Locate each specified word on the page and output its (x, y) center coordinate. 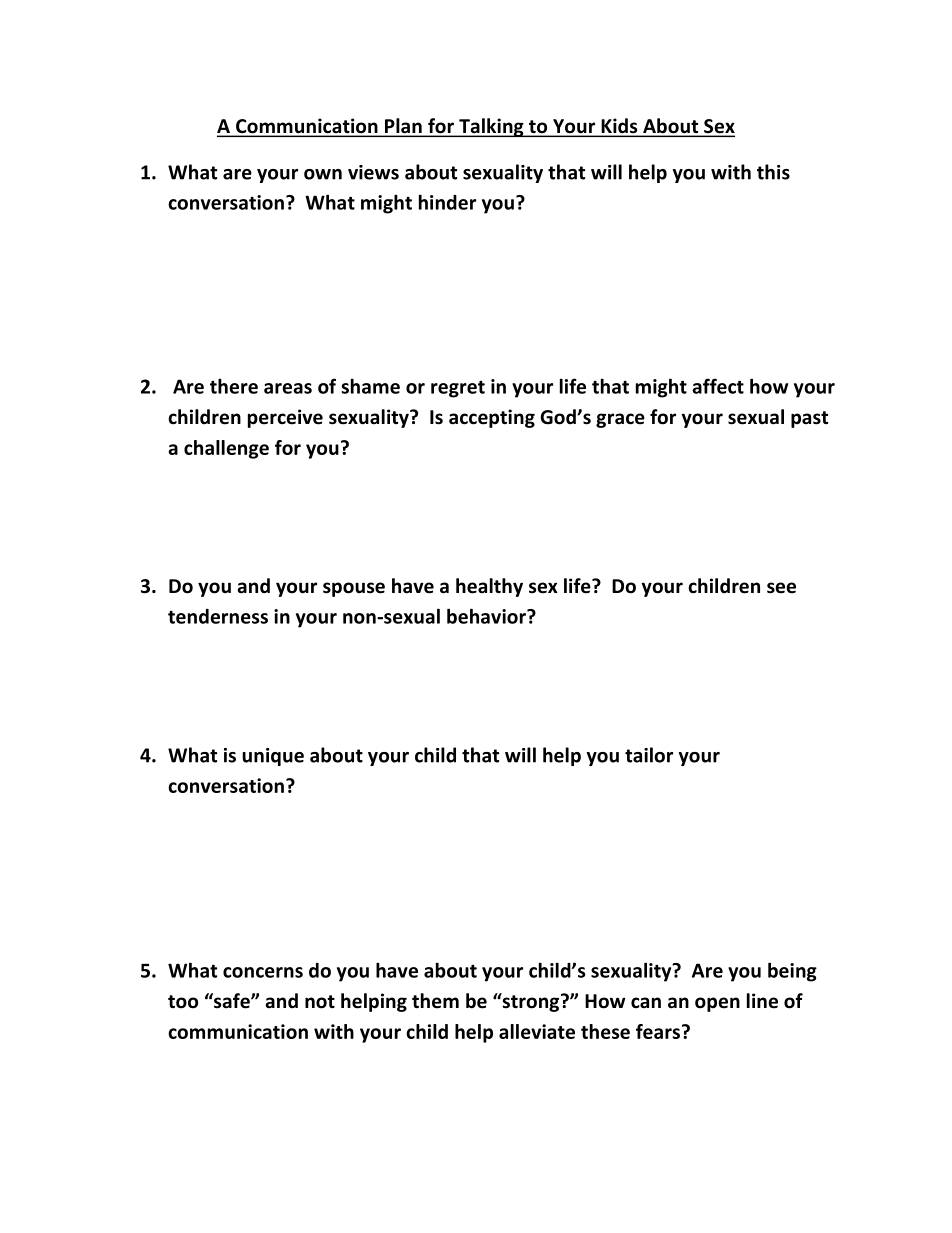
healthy (489, 587)
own (323, 174)
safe (232, 1001)
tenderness (218, 616)
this (773, 172)
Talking (491, 127)
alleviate (537, 1031)
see (781, 588)
